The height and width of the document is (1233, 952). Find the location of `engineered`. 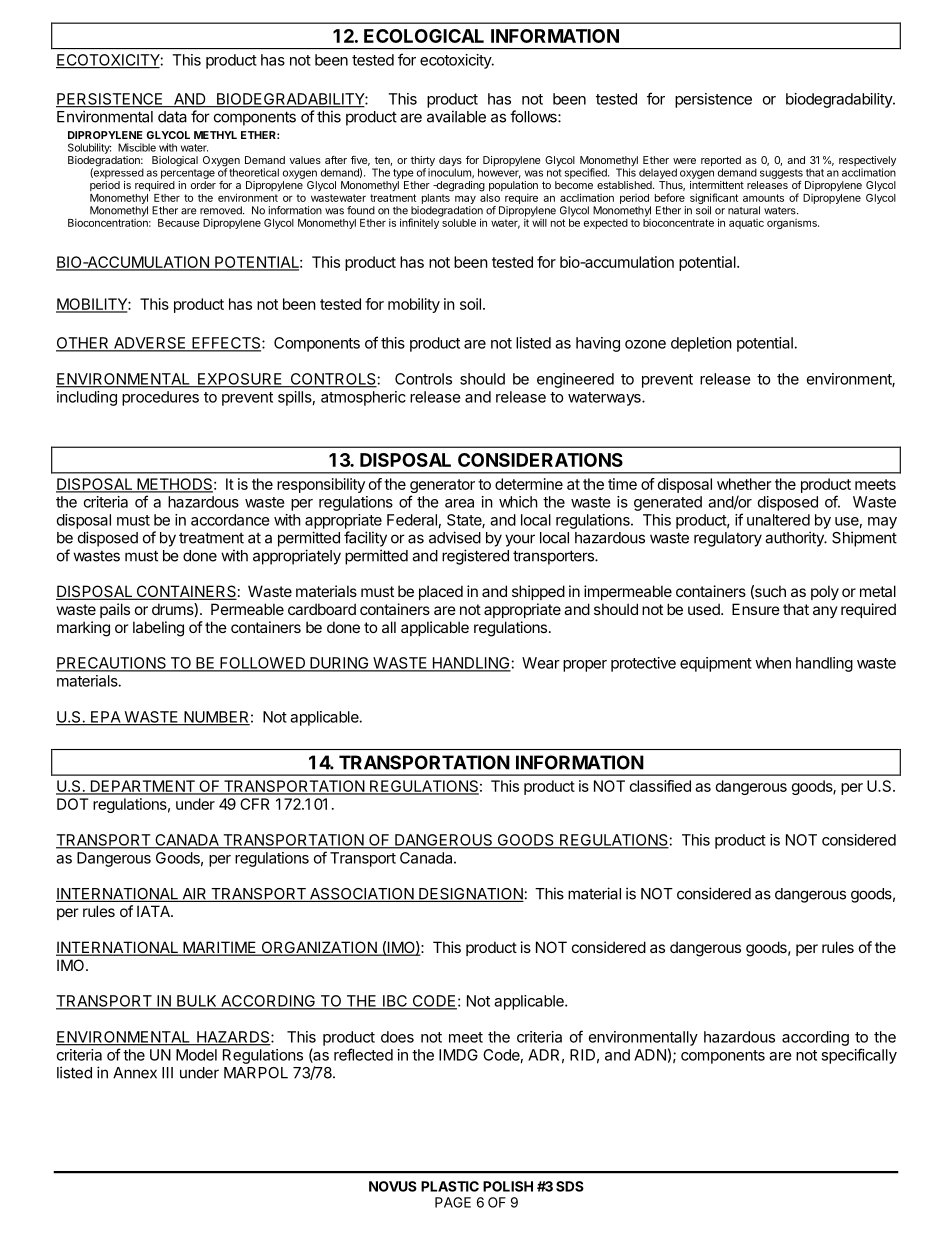

engineered is located at coordinates (575, 380).
